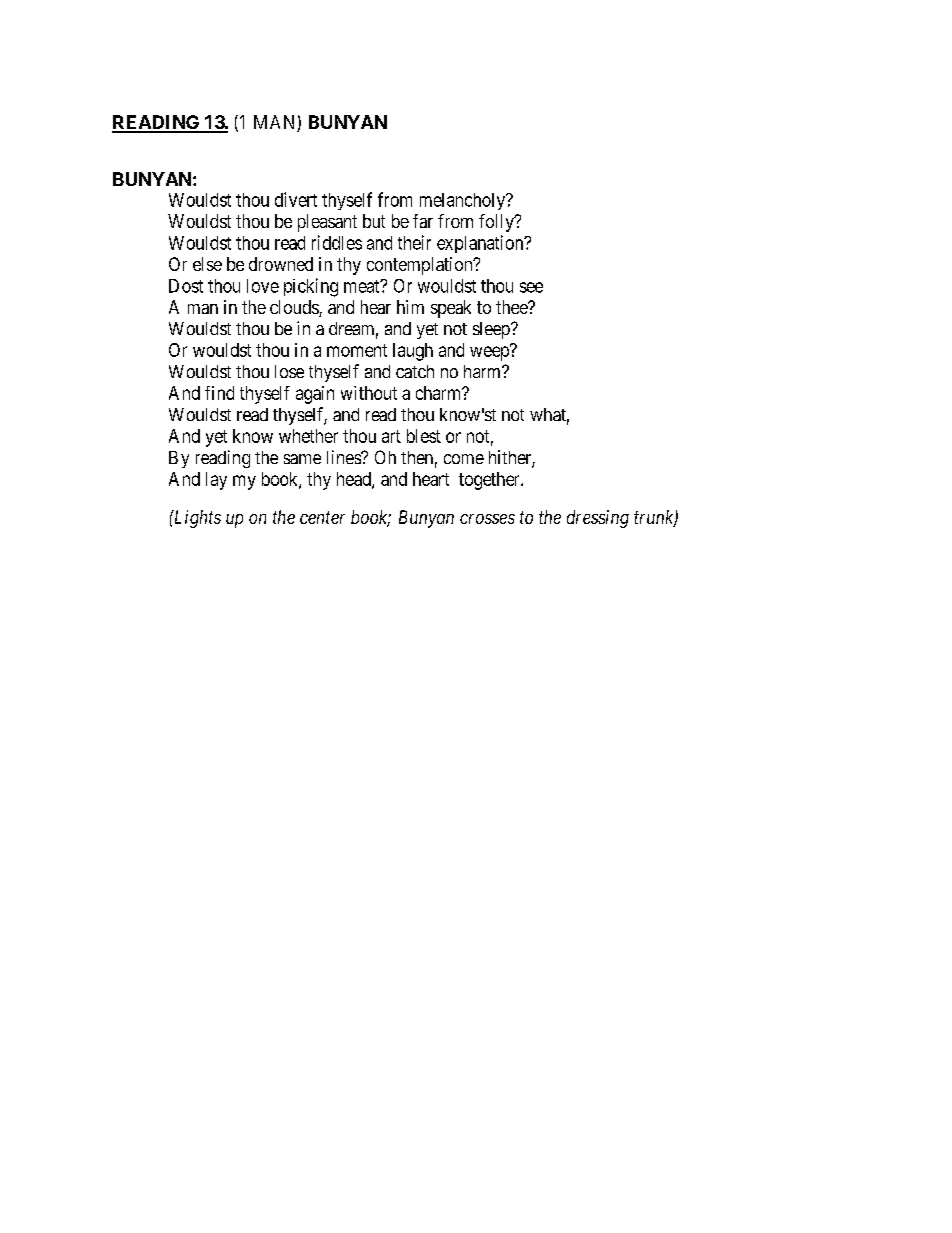 This image has width=952, height=1233. I want to click on dressing, so click(598, 519).
